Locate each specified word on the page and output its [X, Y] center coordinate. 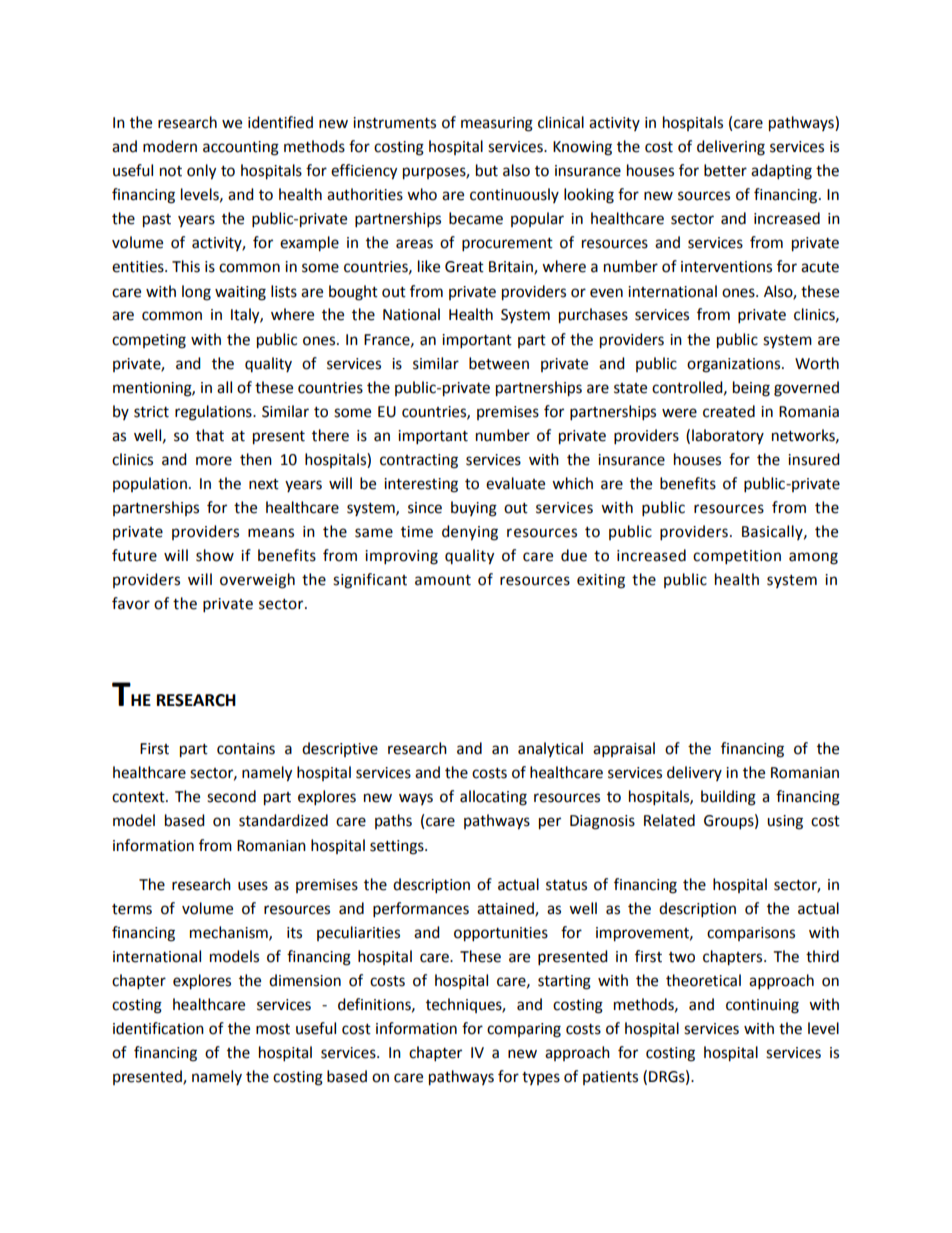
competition [737, 557]
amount [443, 580]
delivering [731, 148]
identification [158, 1028]
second [231, 796]
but [487, 170]
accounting [241, 148]
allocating [493, 798]
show [215, 555]
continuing [762, 1006]
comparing [524, 1030]
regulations [214, 413]
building [728, 798]
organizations [735, 365]
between [499, 363]
